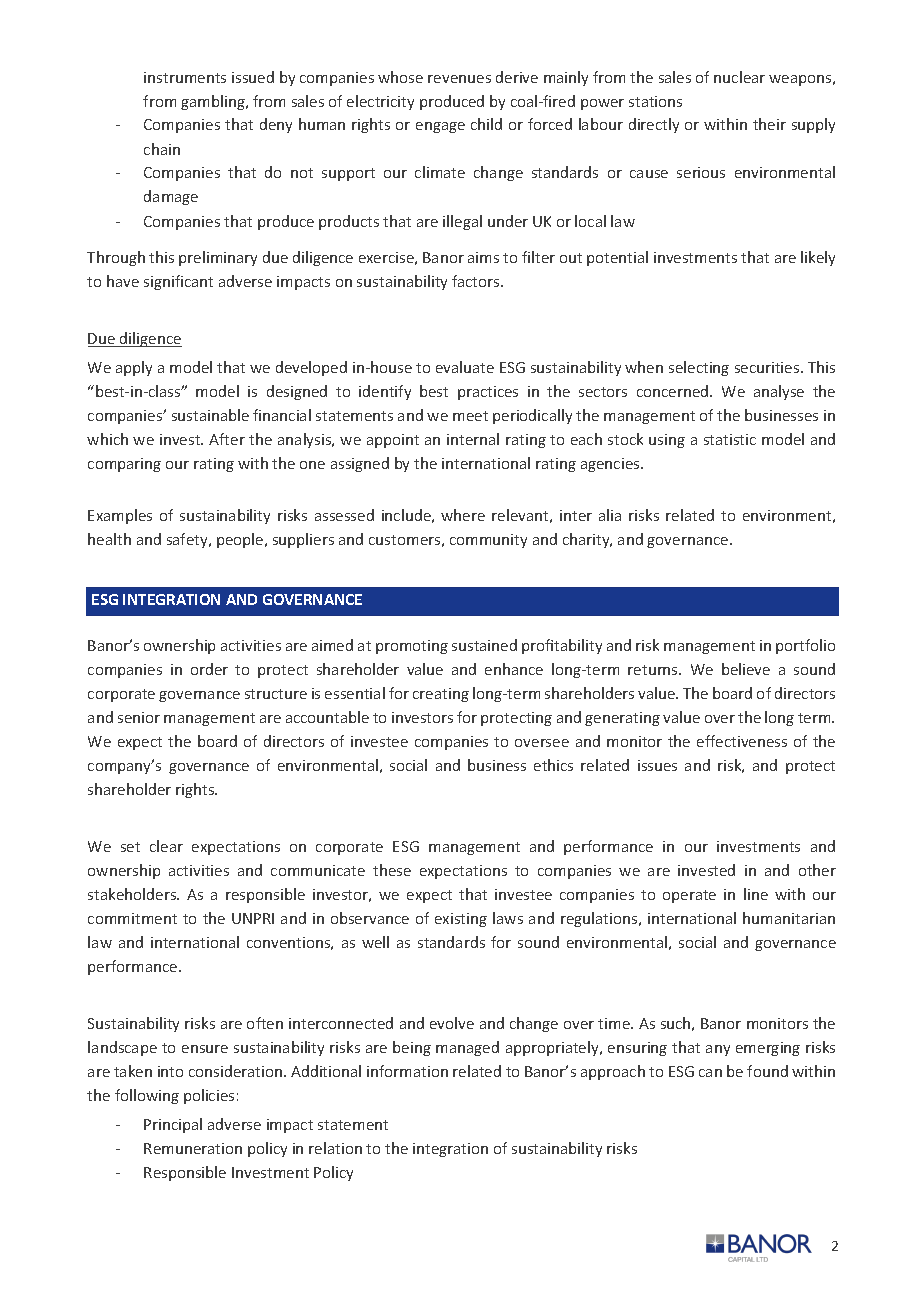 The image size is (924, 1308). I want to click on their, so click(769, 124).
